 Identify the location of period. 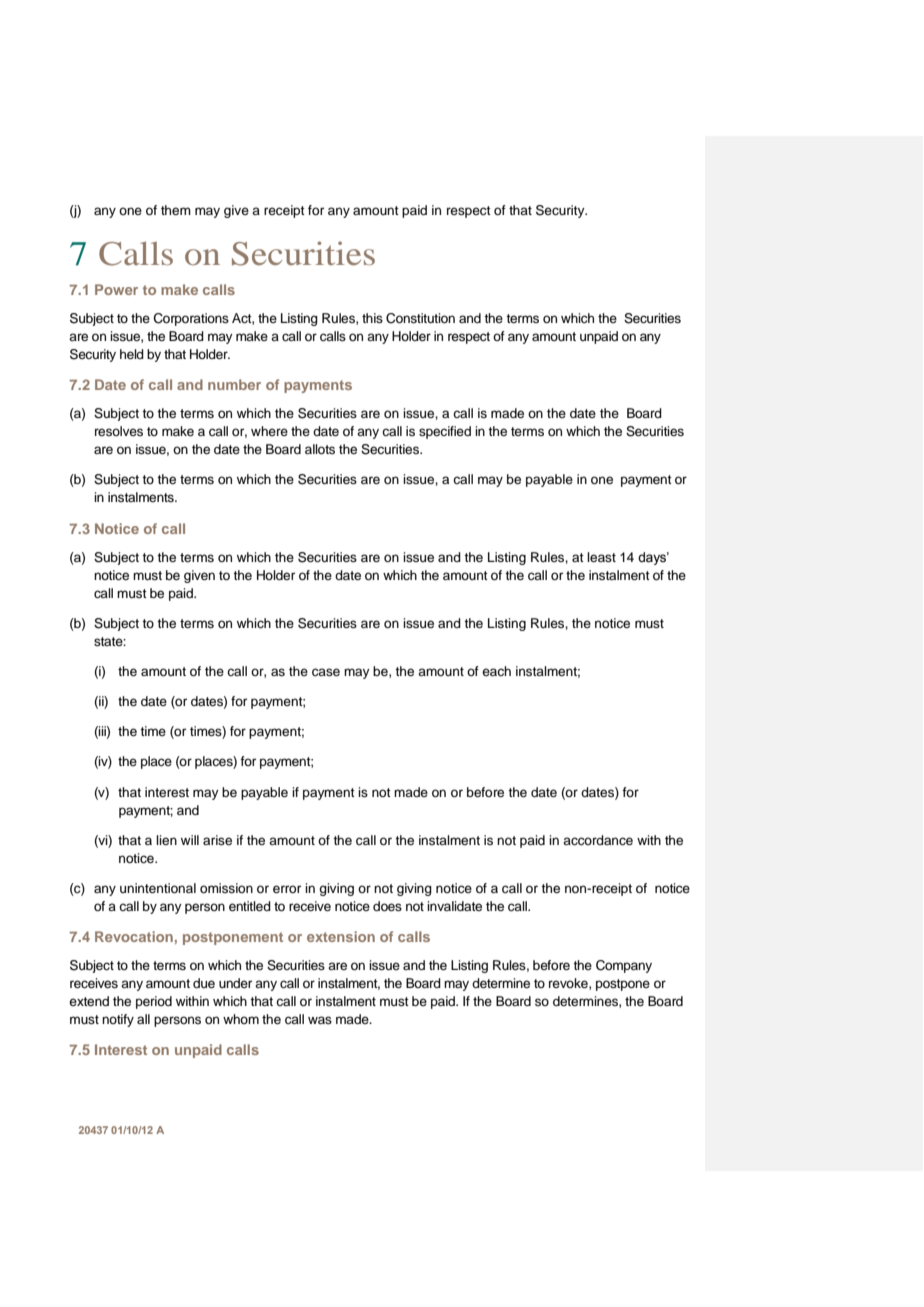
(154, 1002).
